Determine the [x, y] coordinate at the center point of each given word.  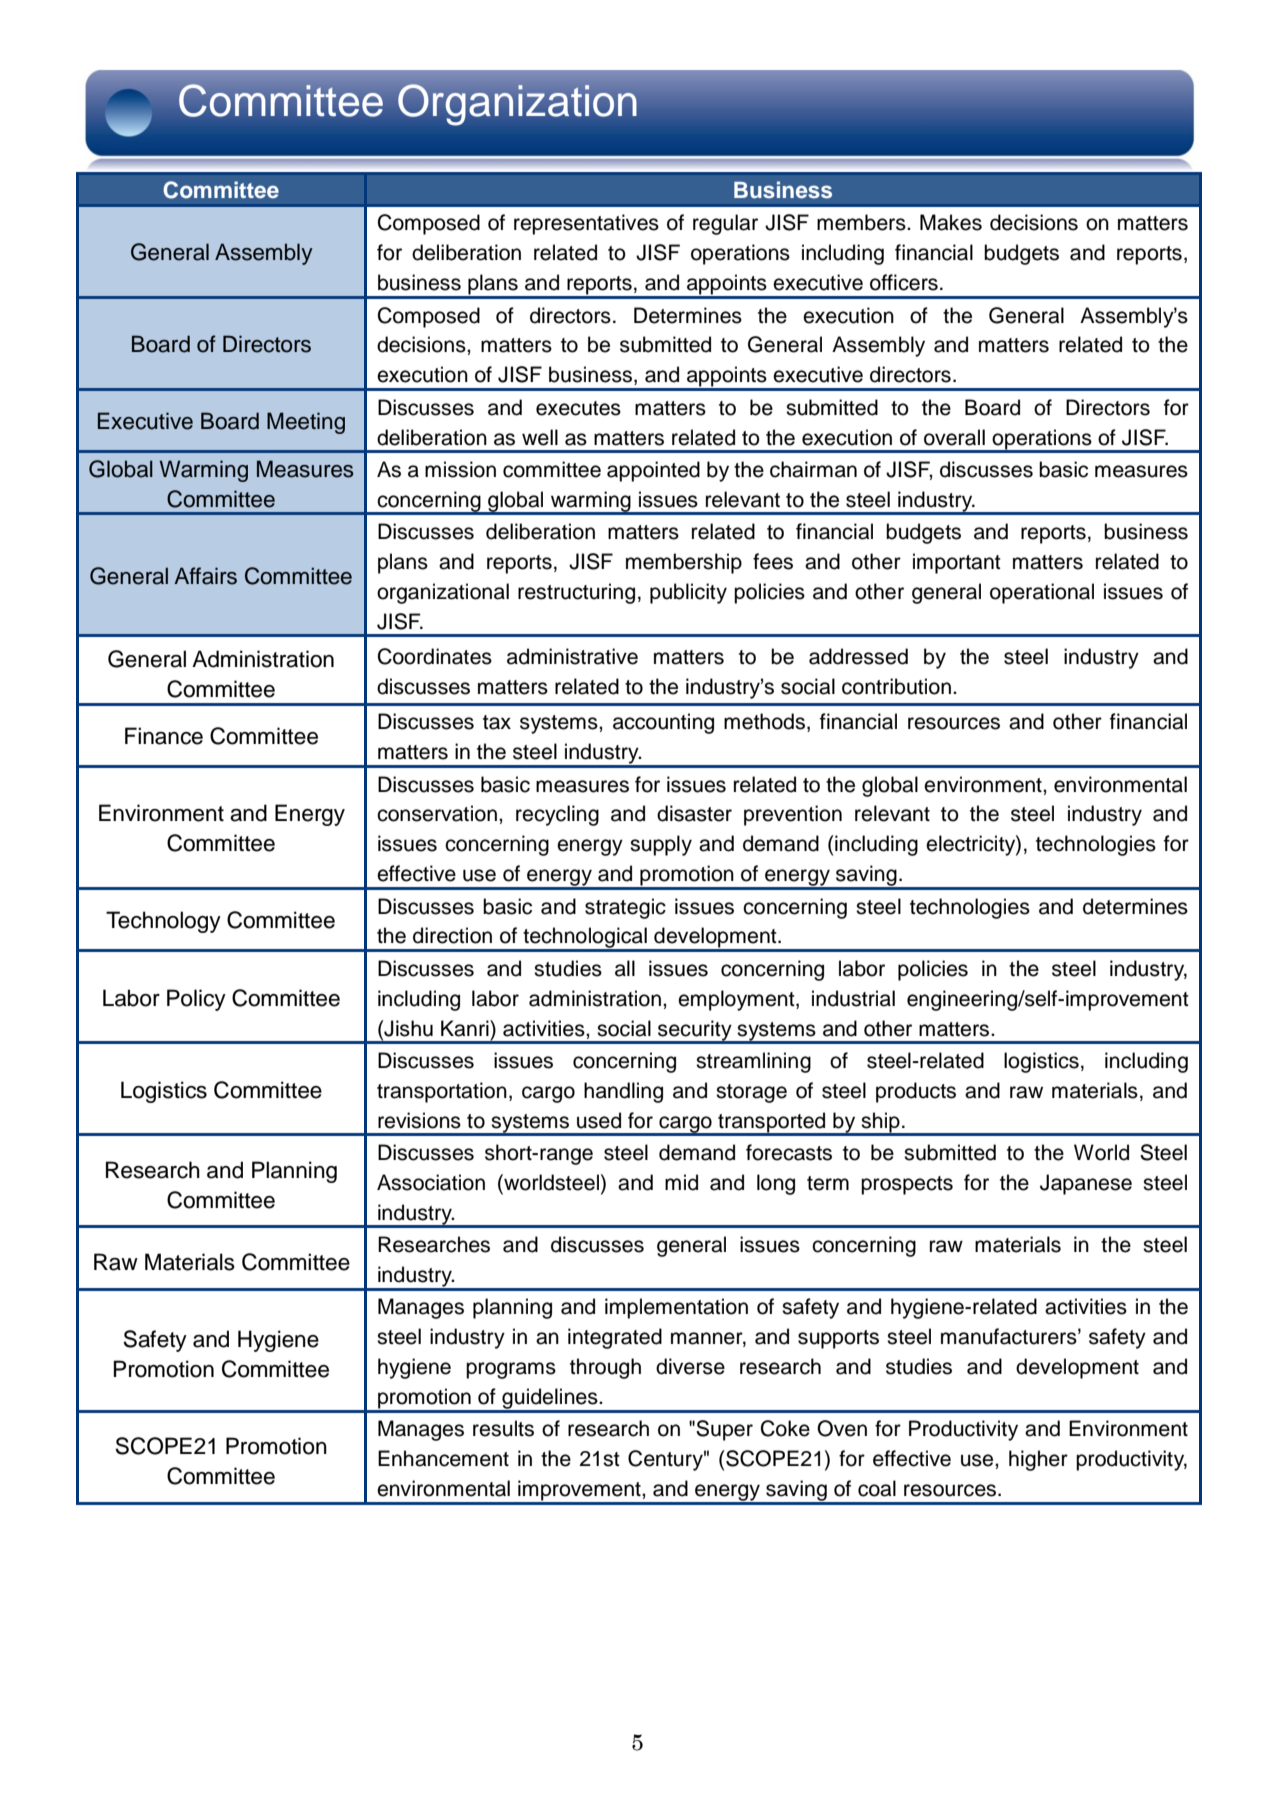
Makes [951, 222]
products [916, 1092]
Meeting [306, 423]
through [605, 1368]
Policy [196, 1000]
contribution [896, 686]
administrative [572, 656]
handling [623, 1092]
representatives [586, 224]
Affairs [205, 576]
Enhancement [443, 1458]
